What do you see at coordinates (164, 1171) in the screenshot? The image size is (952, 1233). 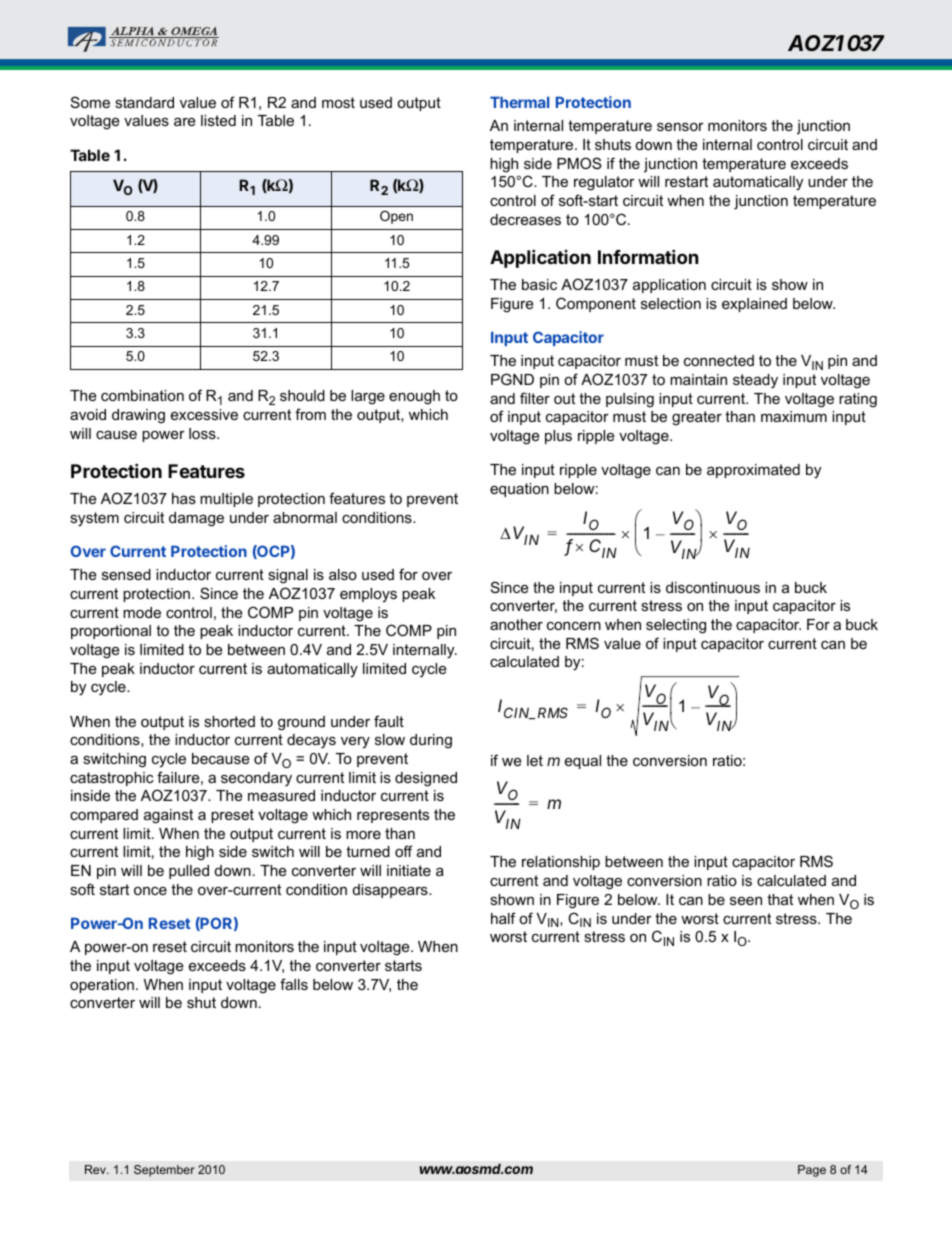 I see `September` at bounding box center [164, 1171].
